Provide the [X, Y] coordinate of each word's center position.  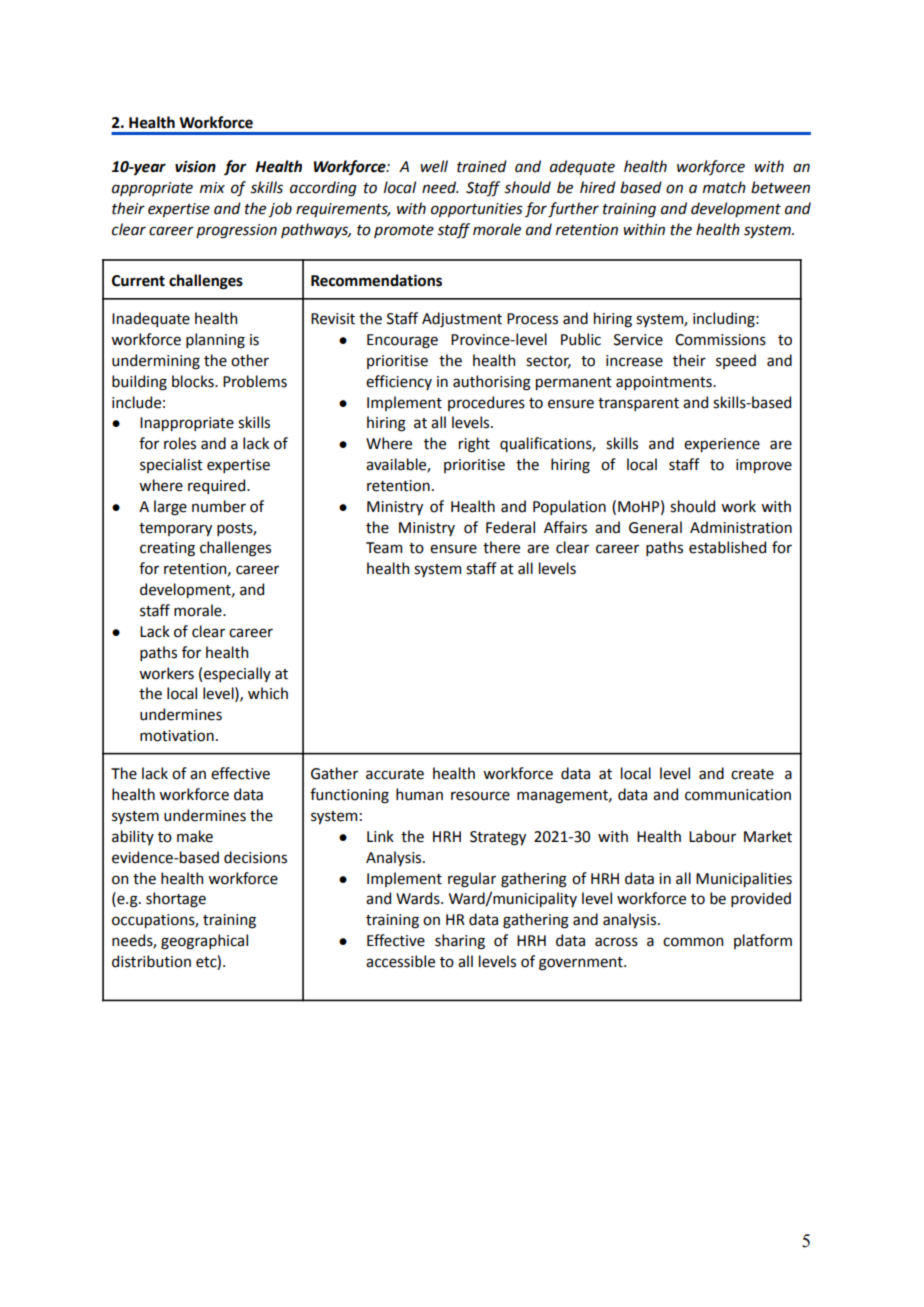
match [724, 187]
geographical [204, 942]
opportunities [477, 210]
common [693, 942]
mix [212, 187]
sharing [460, 942]
